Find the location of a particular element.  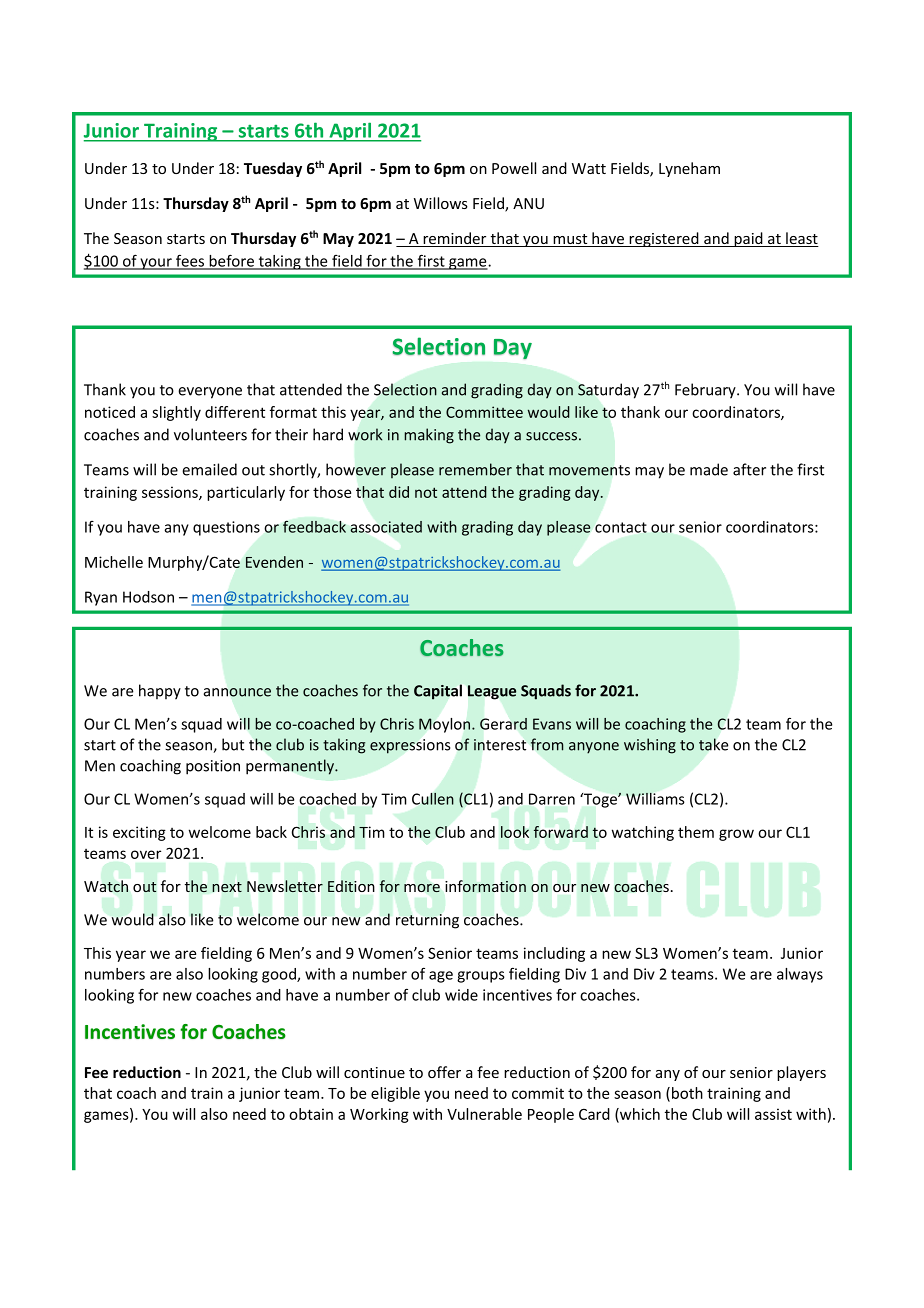

Capital is located at coordinates (438, 692).
